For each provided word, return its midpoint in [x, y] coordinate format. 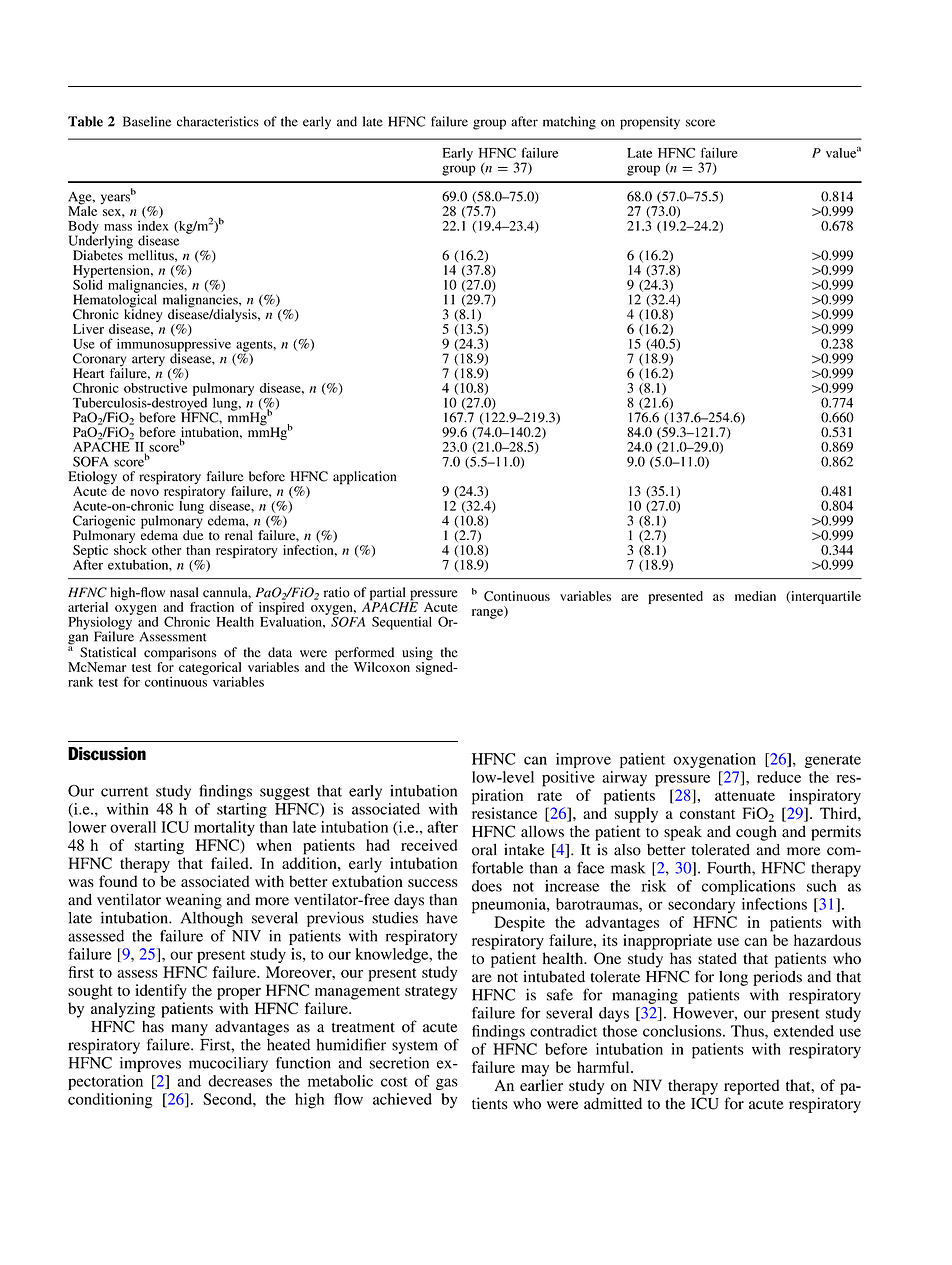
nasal [184, 592]
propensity [650, 123]
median [755, 596]
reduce [779, 777]
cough [756, 833]
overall [133, 827]
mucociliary [228, 1064]
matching [569, 123]
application [364, 478]
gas [447, 1084]
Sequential [402, 623]
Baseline [147, 121]
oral [484, 849]
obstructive [155, 388]
